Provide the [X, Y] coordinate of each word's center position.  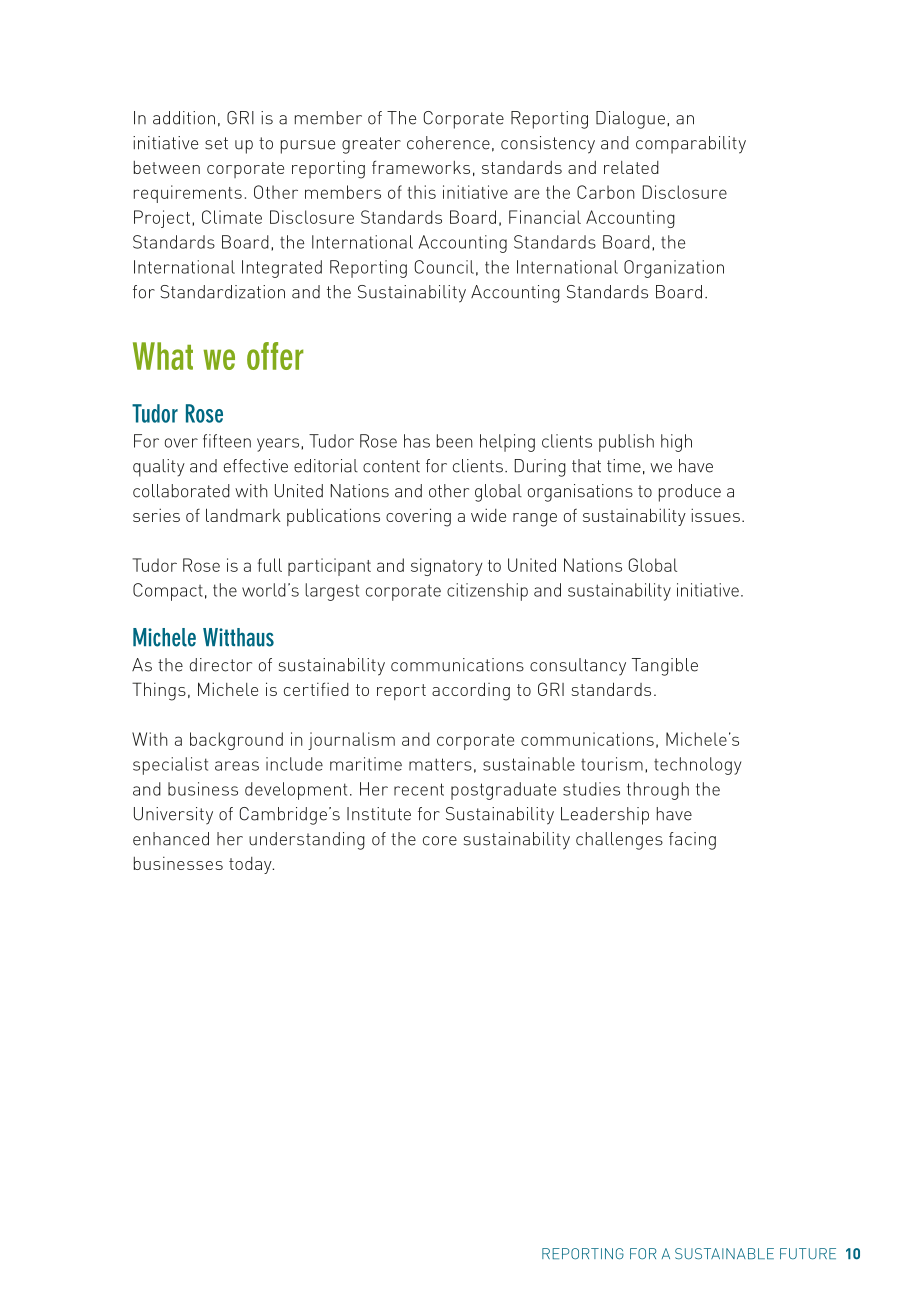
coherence [448, 143]
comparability [691, 145]
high [676, 443]
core [440, 841]
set [216, 143]
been [455, 441]
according [471, 691]
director [221, 665]
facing [692, 841]
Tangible [665, 667]
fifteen [227, 441]
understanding [307, 841]
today [251, 865]
